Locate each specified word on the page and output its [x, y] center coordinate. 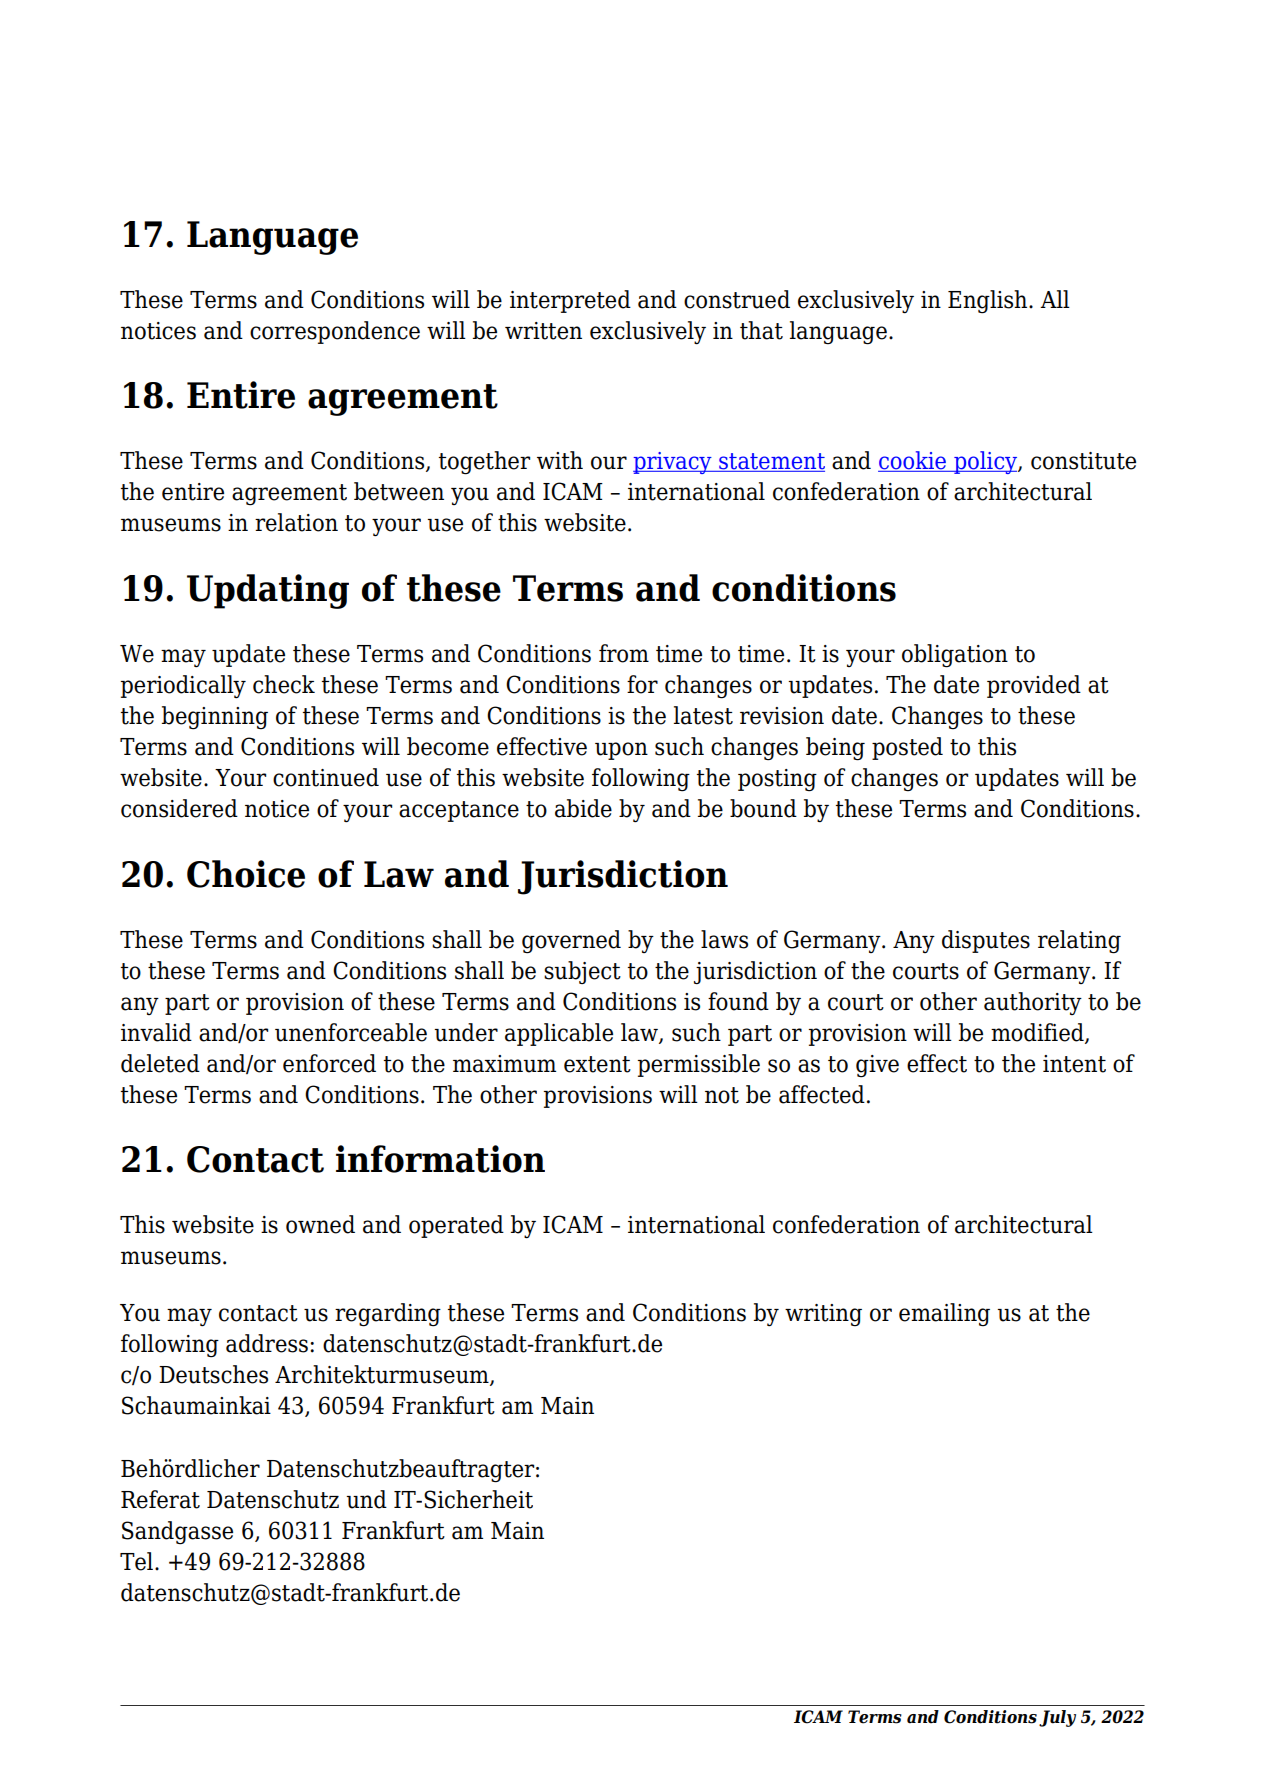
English [989, 302]
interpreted [570, 301]
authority [1033, 1003]
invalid [156, 1032]
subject [582, 972]
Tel [138, 1561]
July [1057, 1718]
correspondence [335, 332]
